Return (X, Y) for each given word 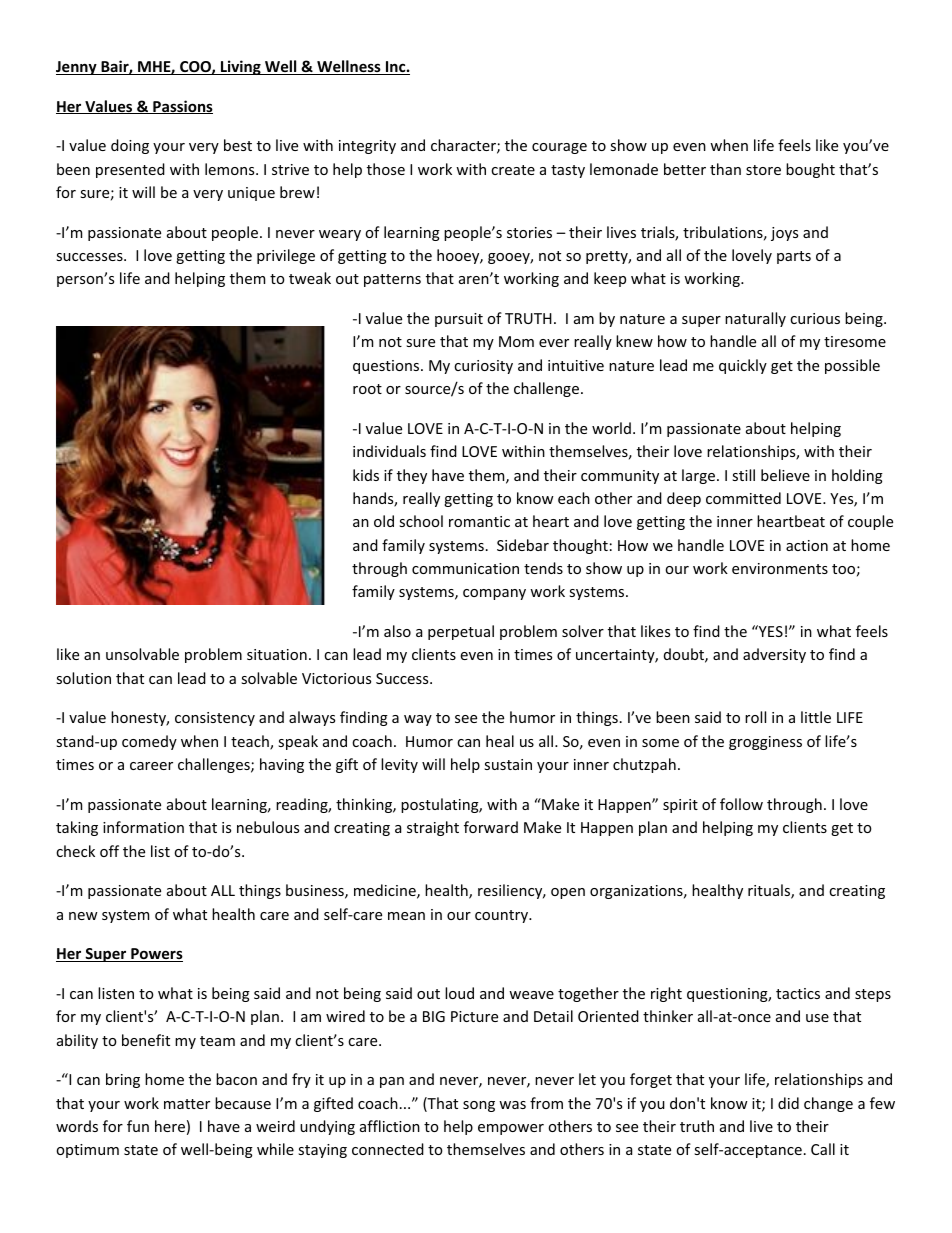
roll (755, 717)
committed (743, 498)
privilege (286, 256)
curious (815, 318)
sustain (508, 764)
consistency (215, 719)
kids (366, 475)
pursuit (459, 320)
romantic (479, 521)
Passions (182, 107)
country (503, 916)
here (170, 1126)
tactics (798, 993)
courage (559, 148)
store (763, 170)
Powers (156, 955)
